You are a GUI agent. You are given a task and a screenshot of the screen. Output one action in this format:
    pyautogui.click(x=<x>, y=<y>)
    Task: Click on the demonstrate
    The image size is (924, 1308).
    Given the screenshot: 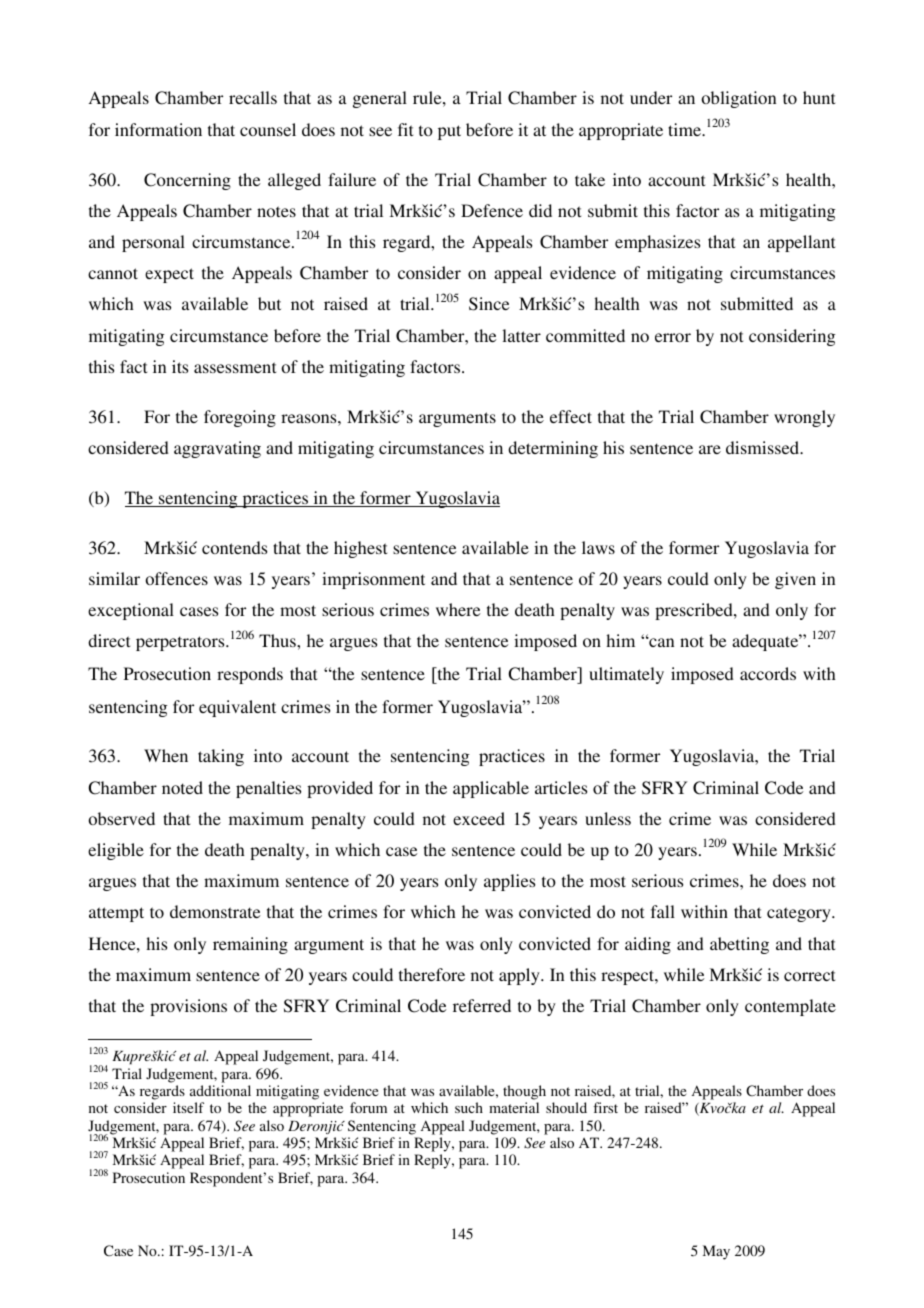 What is the action you would take?
    pyautogui.click(x=215, y=911)
